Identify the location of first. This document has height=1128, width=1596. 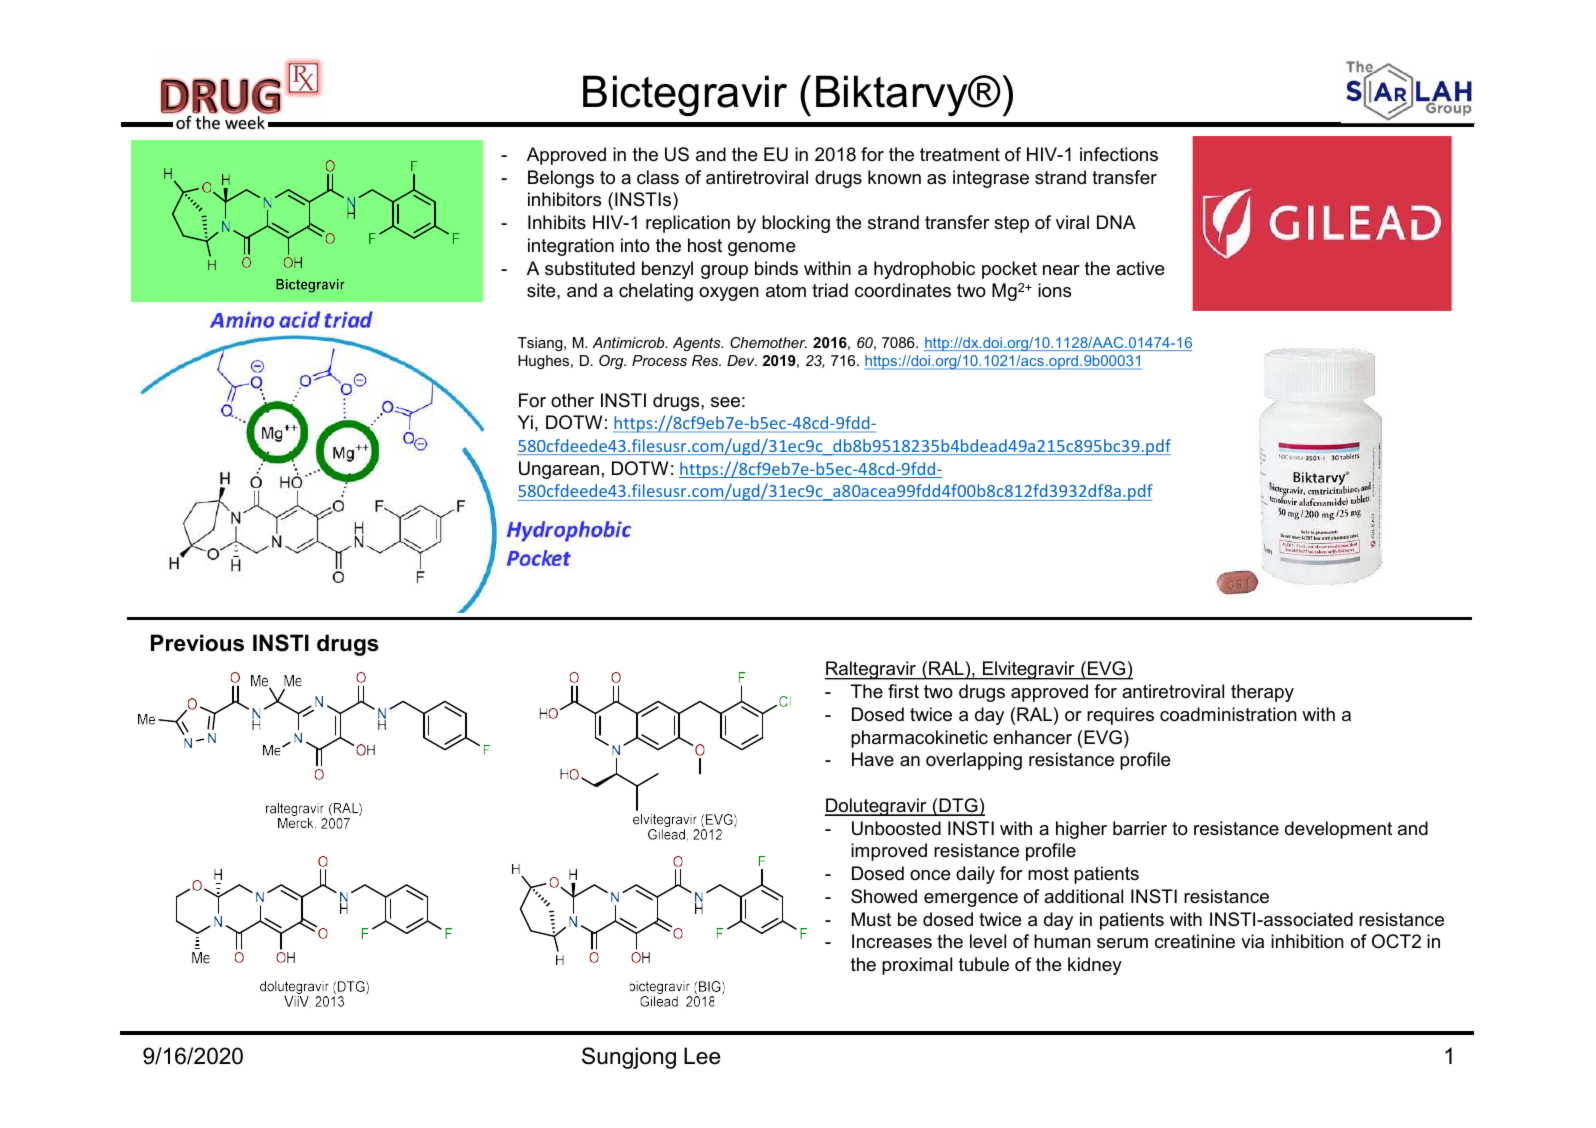
(903, 691).
